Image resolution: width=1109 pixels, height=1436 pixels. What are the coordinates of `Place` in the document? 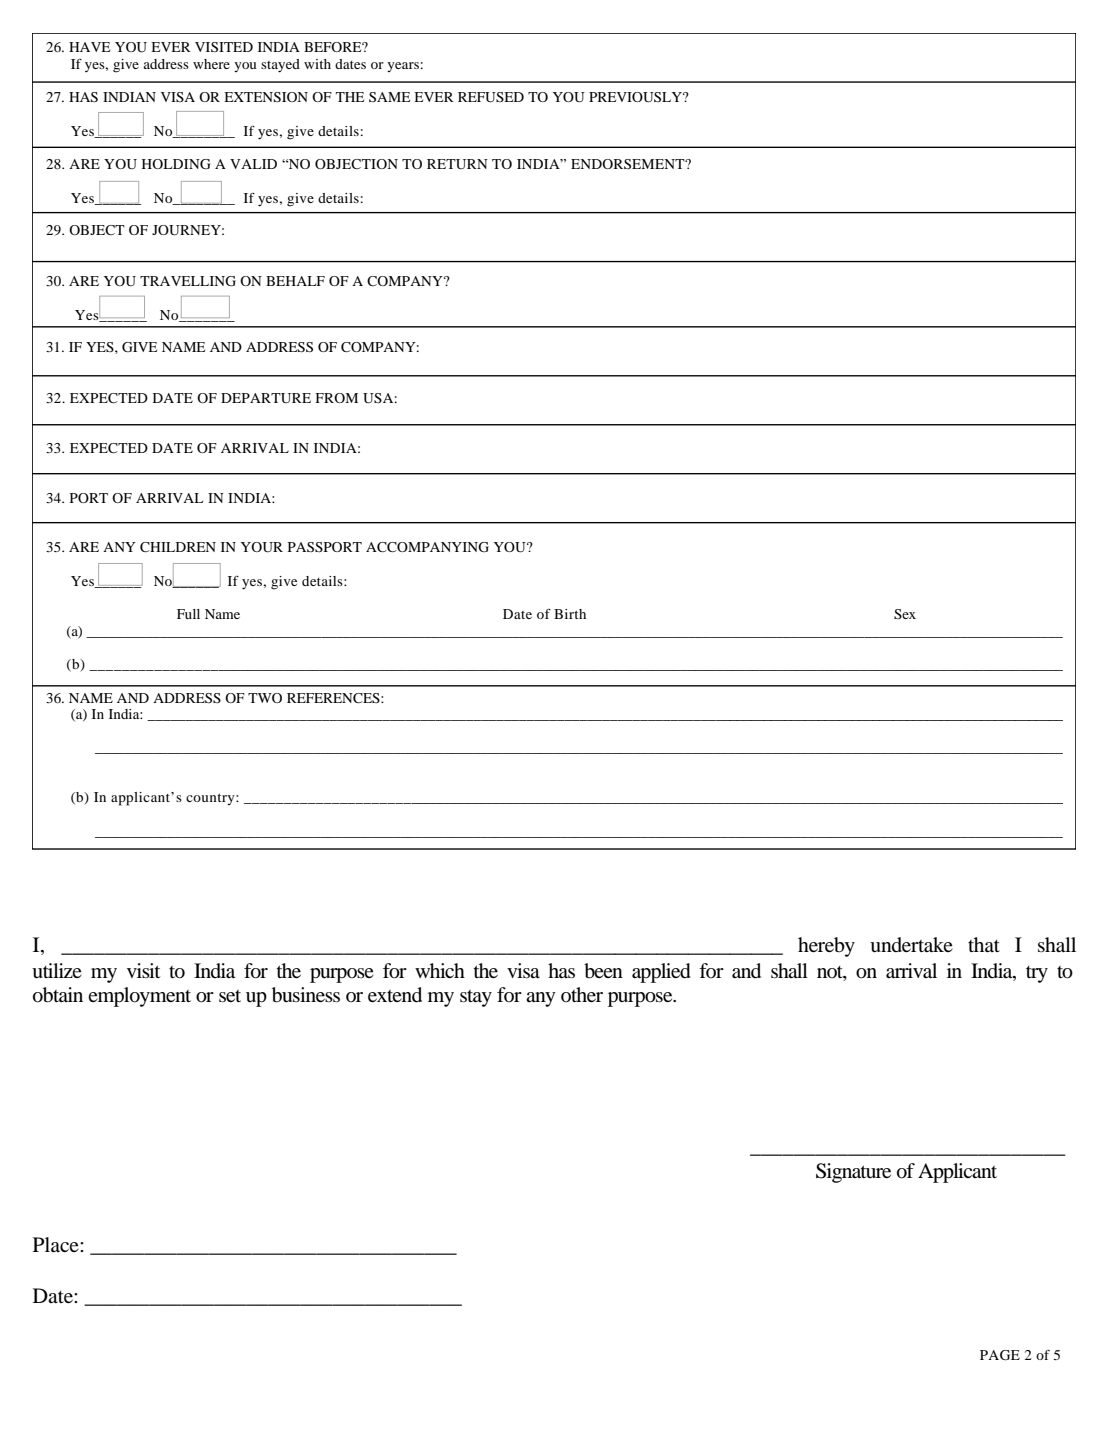 It's located at (57, 1244).
